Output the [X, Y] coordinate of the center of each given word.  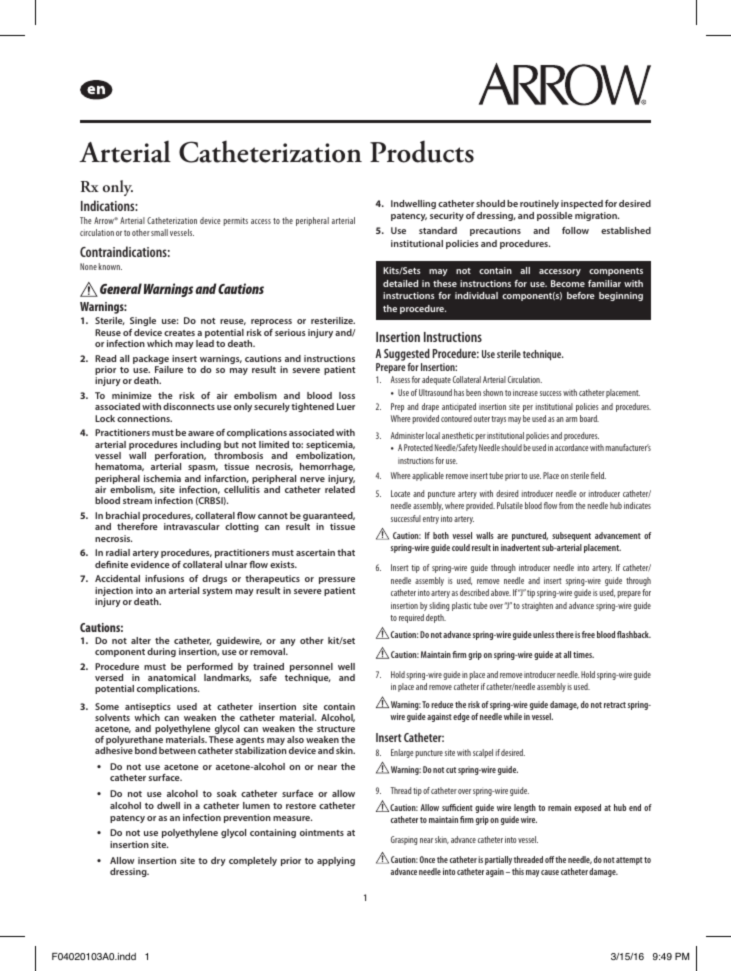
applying [336, 861]
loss [347, 395]
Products [422, 151]
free [588, 634]
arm [571, 419]
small [159, 232]
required [411, 618]
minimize [132, 395]
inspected [582, 204]
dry [218, 861]
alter [141, 640]
